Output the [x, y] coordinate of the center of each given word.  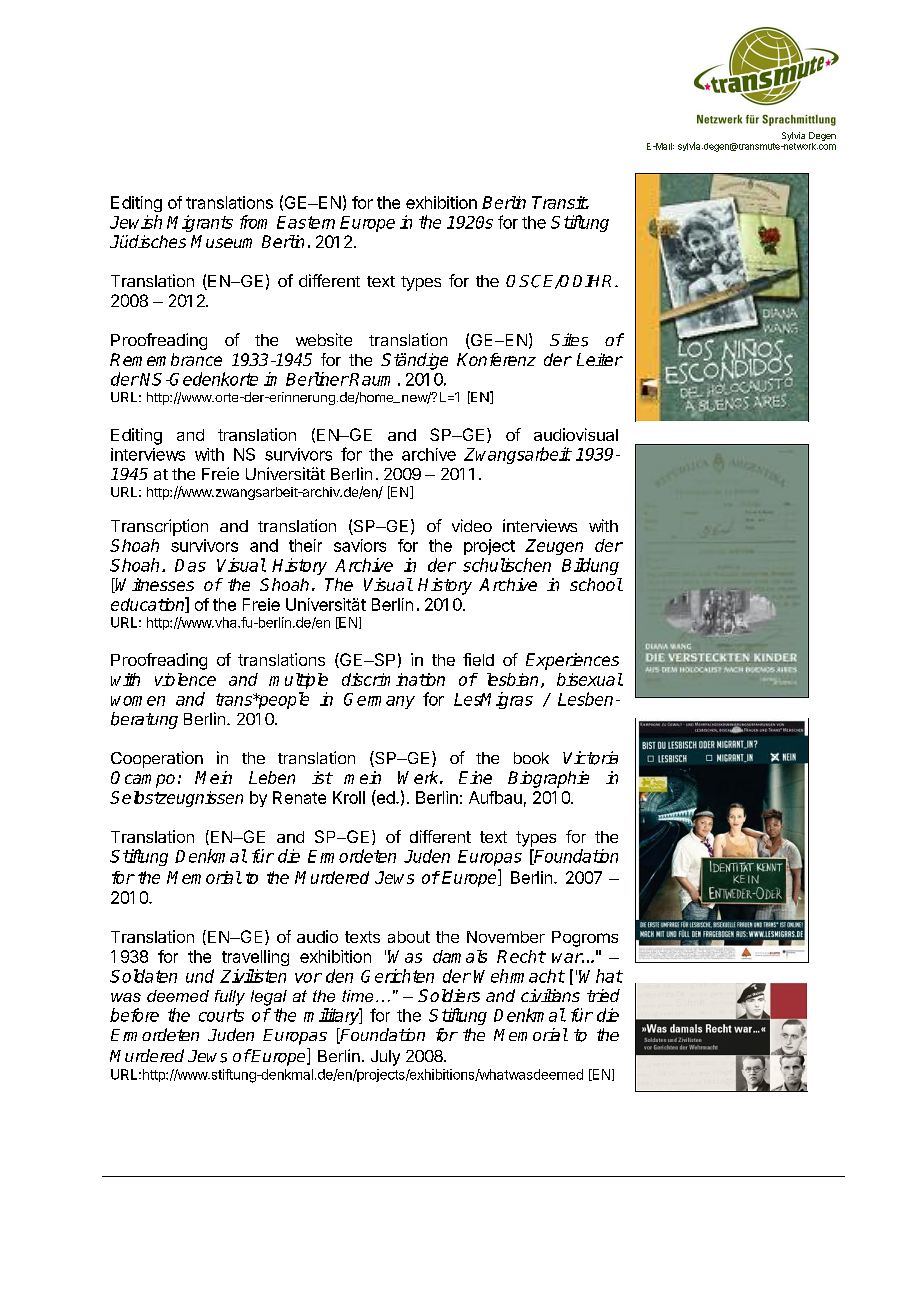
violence [185, 679]
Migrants [200, 223]
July [385, 1058]
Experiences [572, 661]
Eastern [306, 222]
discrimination [393, 679]
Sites [569, 340]
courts [221, 1015]
